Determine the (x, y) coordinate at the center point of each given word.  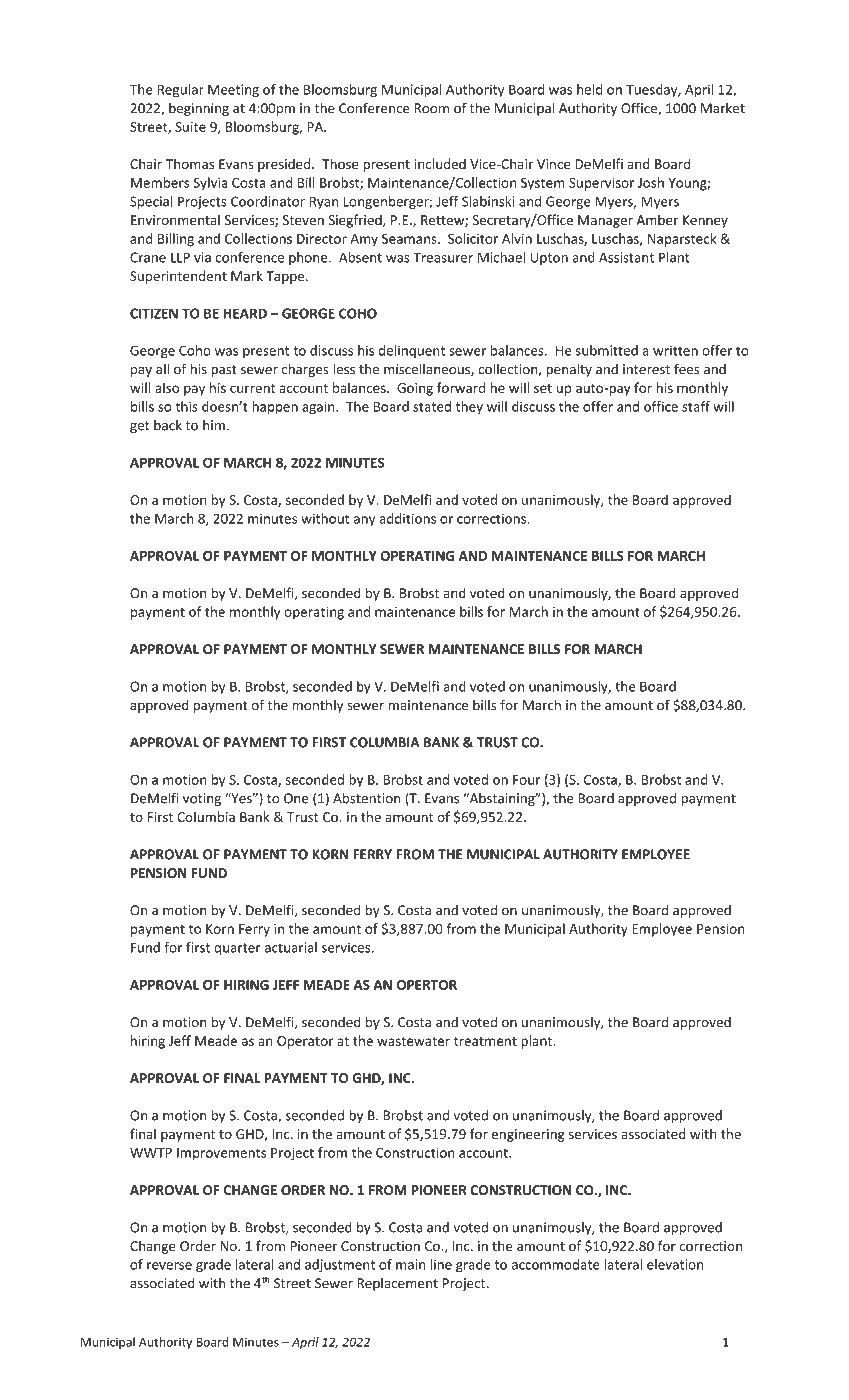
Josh (651, 182)
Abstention (367, 798)
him (214, 425)
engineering (528, 1135)
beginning (199, 109)
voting (202, 799)
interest (646, 369)
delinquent (412, 351)
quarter (237, 949)
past (224, 371)
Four (526, 780)
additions (407, 518)
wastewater (413, 1041)
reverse (169, 1266)
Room (432, 108)
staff (696, 406)
